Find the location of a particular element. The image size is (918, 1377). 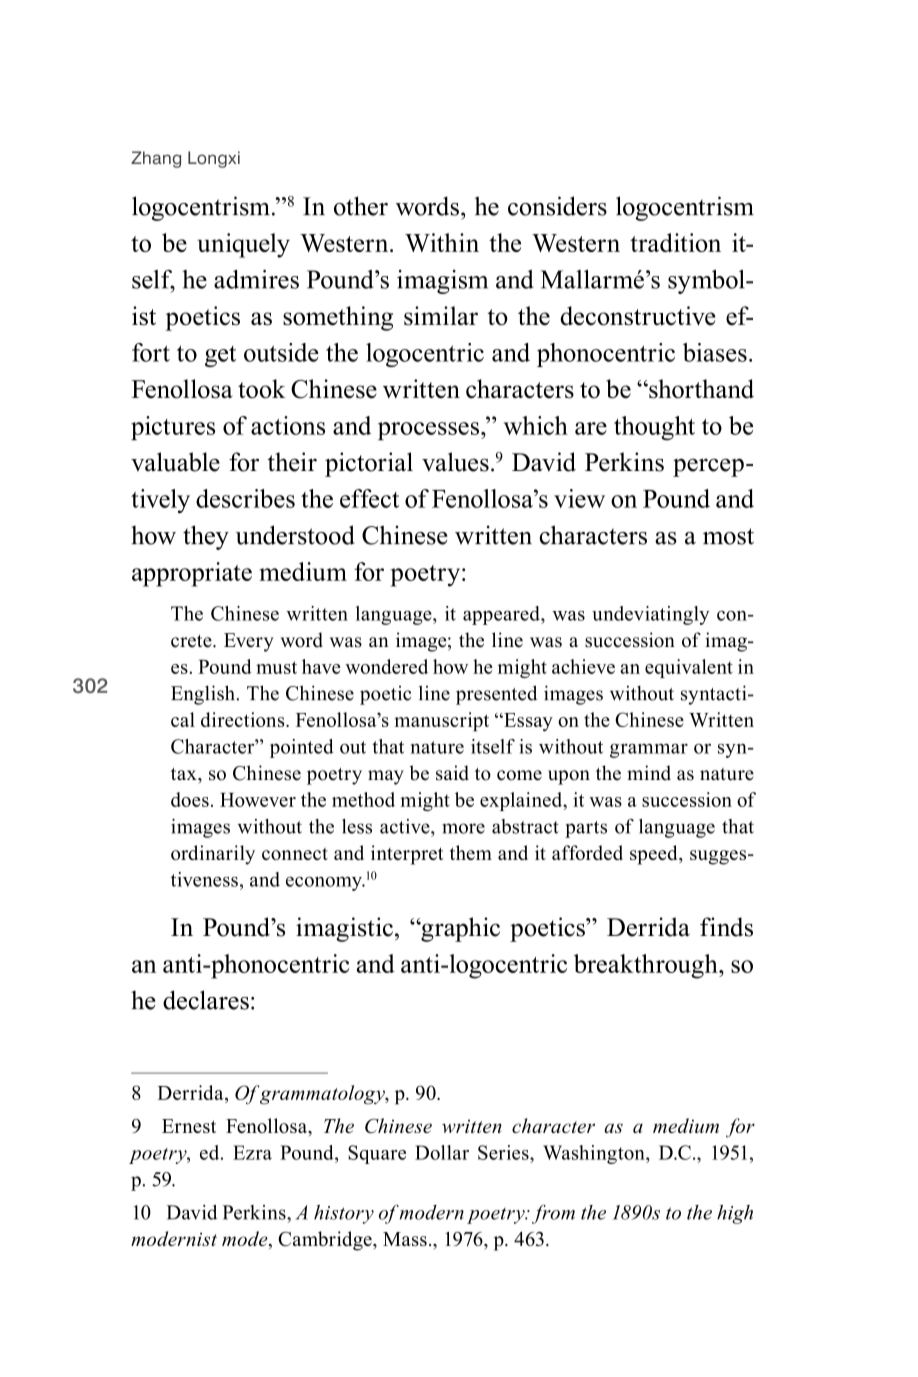

uniquely is located at coordinates (243, 245).
